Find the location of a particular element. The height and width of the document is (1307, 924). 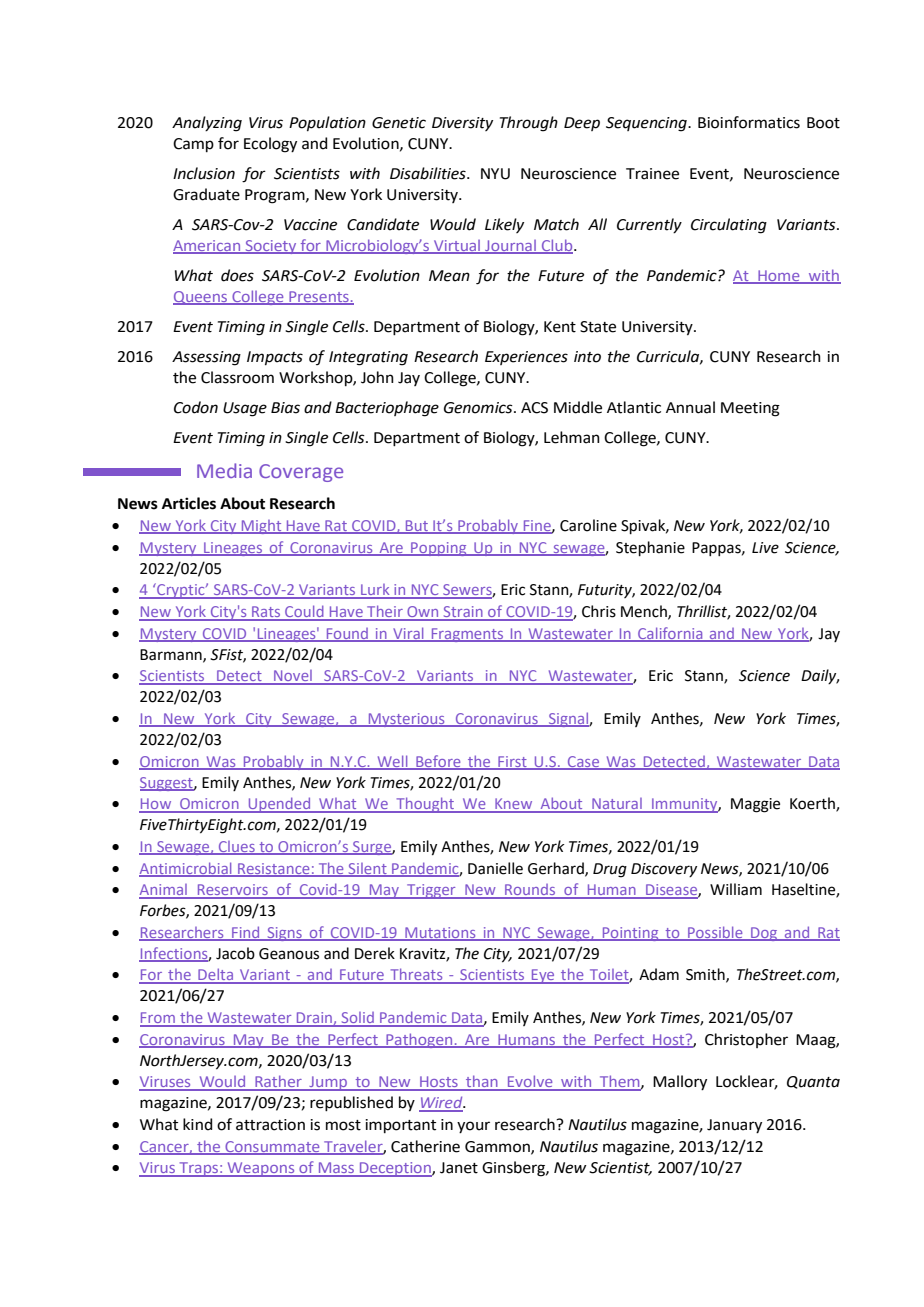

Bioinformatics is located at coordinates (749, 122).
